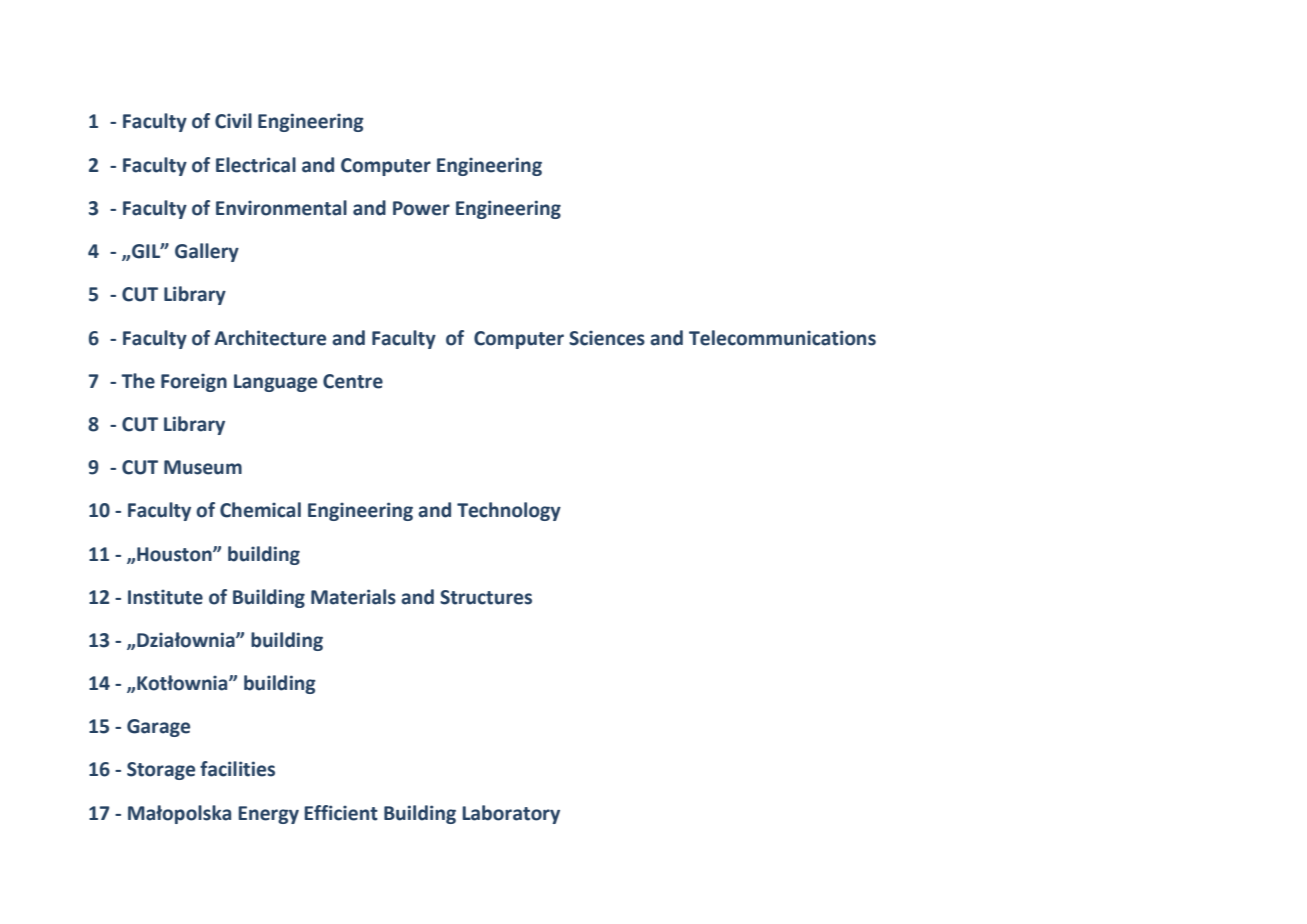 The image size is (1307, 924). What do you see at coordinates (421, 208) in the image?
I see `Power` at bounding box center [421, 208].
